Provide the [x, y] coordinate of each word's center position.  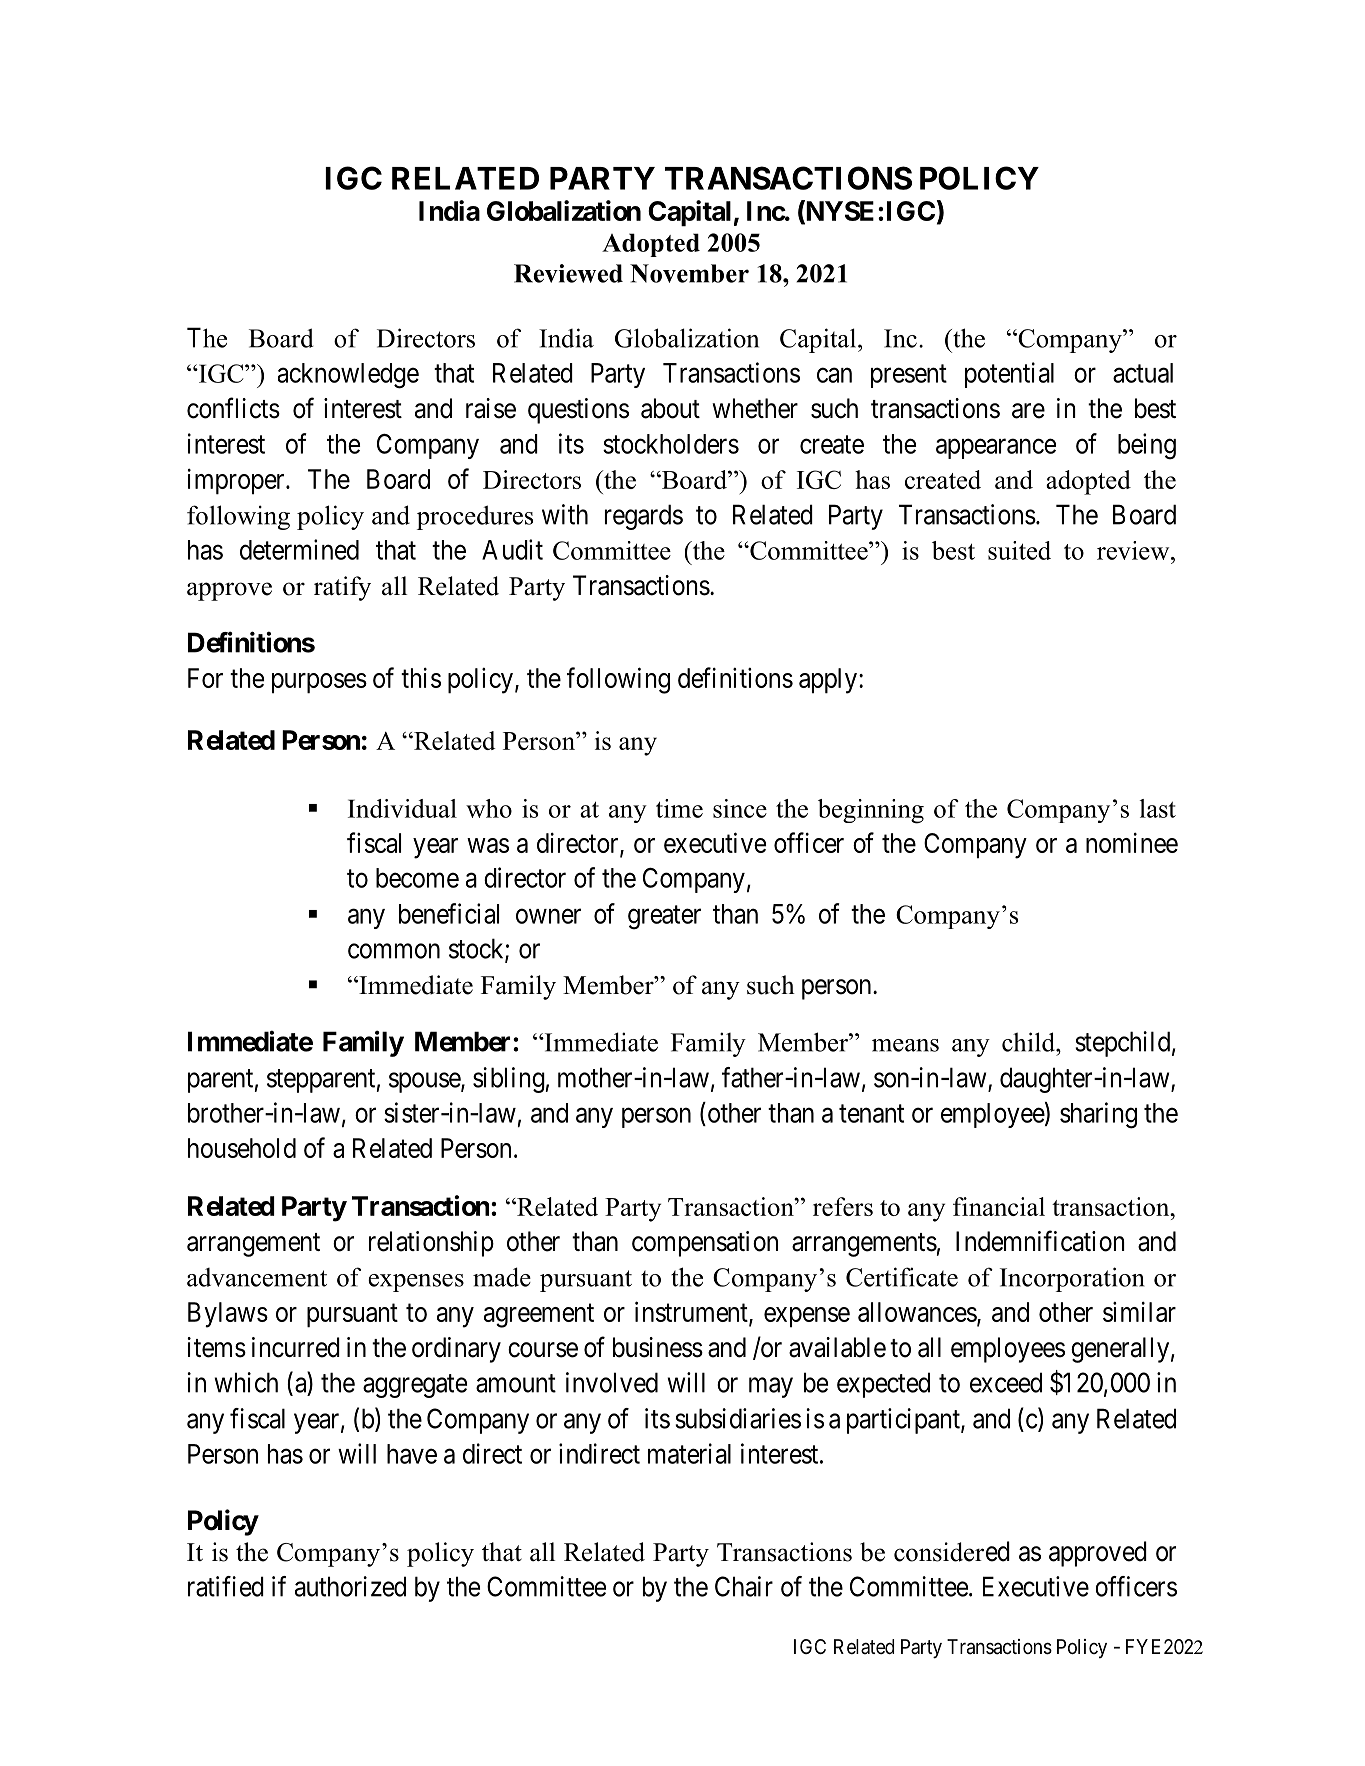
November [689, 273]
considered [952, 1551]
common [394, 951]
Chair [744, 1586]
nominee [1132, 843]
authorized [350, 1586]
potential [1009, 375]
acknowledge [348, 376]
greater [664, 917]
